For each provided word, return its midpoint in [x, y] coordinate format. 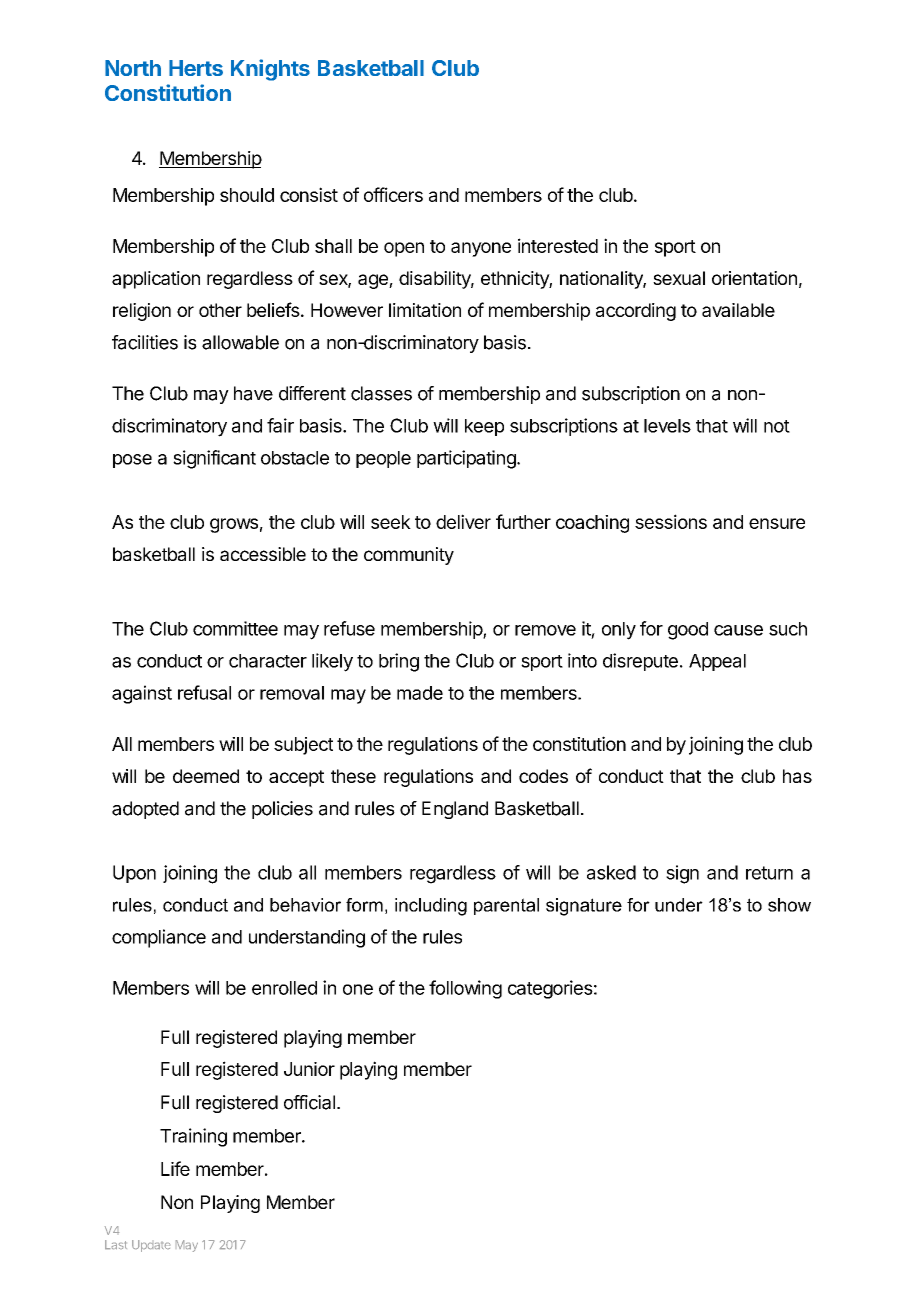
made [420, 693]
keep [484, 427]
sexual [679, 278]
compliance [159, 938]
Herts [196, 68]
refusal [204, 692]
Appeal [717, 662]
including [431, 907]
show [789, 905]
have [253, 393]
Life [175, 1168]
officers [393, 194]
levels [667, 426]
